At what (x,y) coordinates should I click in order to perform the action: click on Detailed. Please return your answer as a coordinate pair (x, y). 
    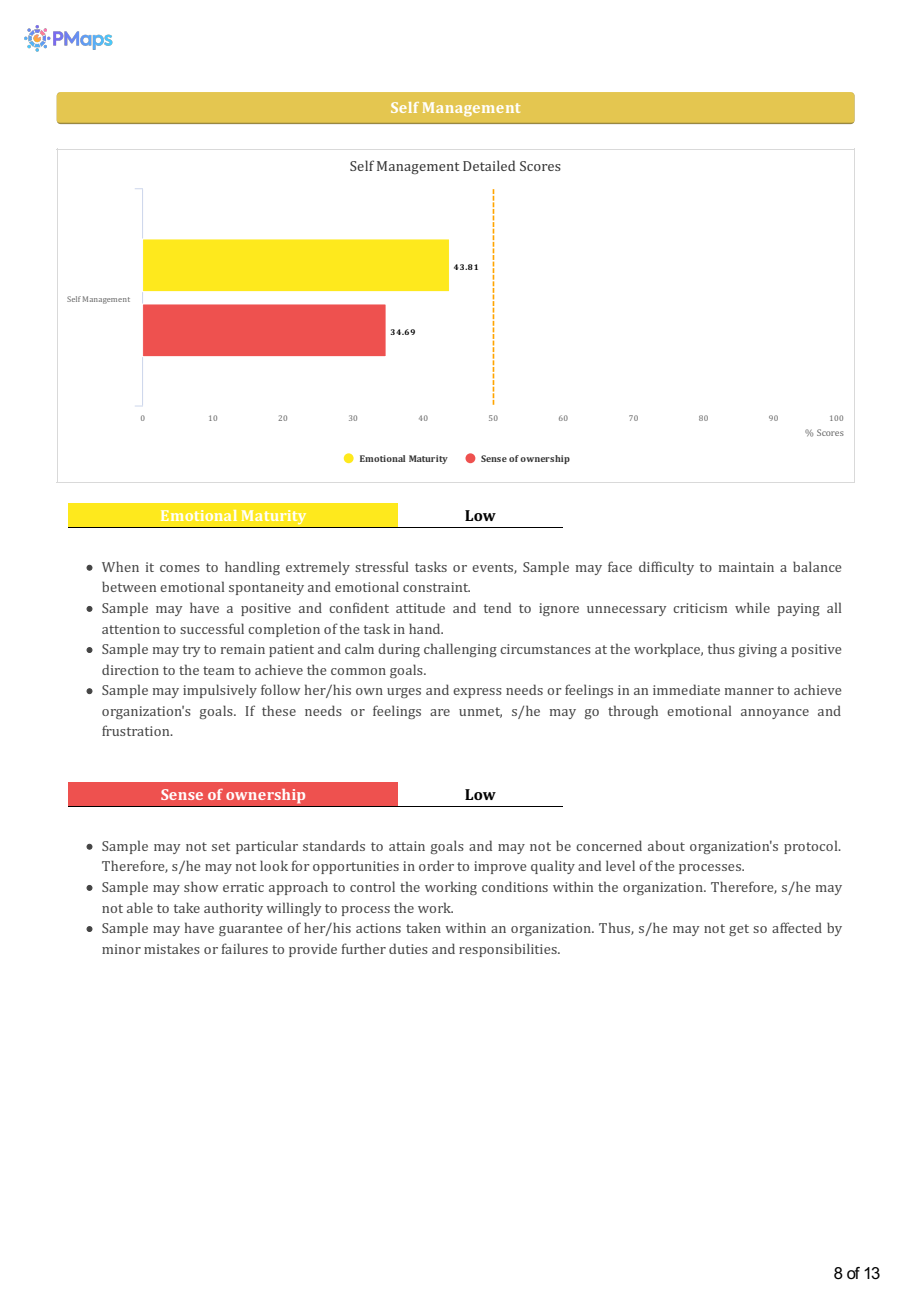
    Looking at the image, I should click on (489, 165).
